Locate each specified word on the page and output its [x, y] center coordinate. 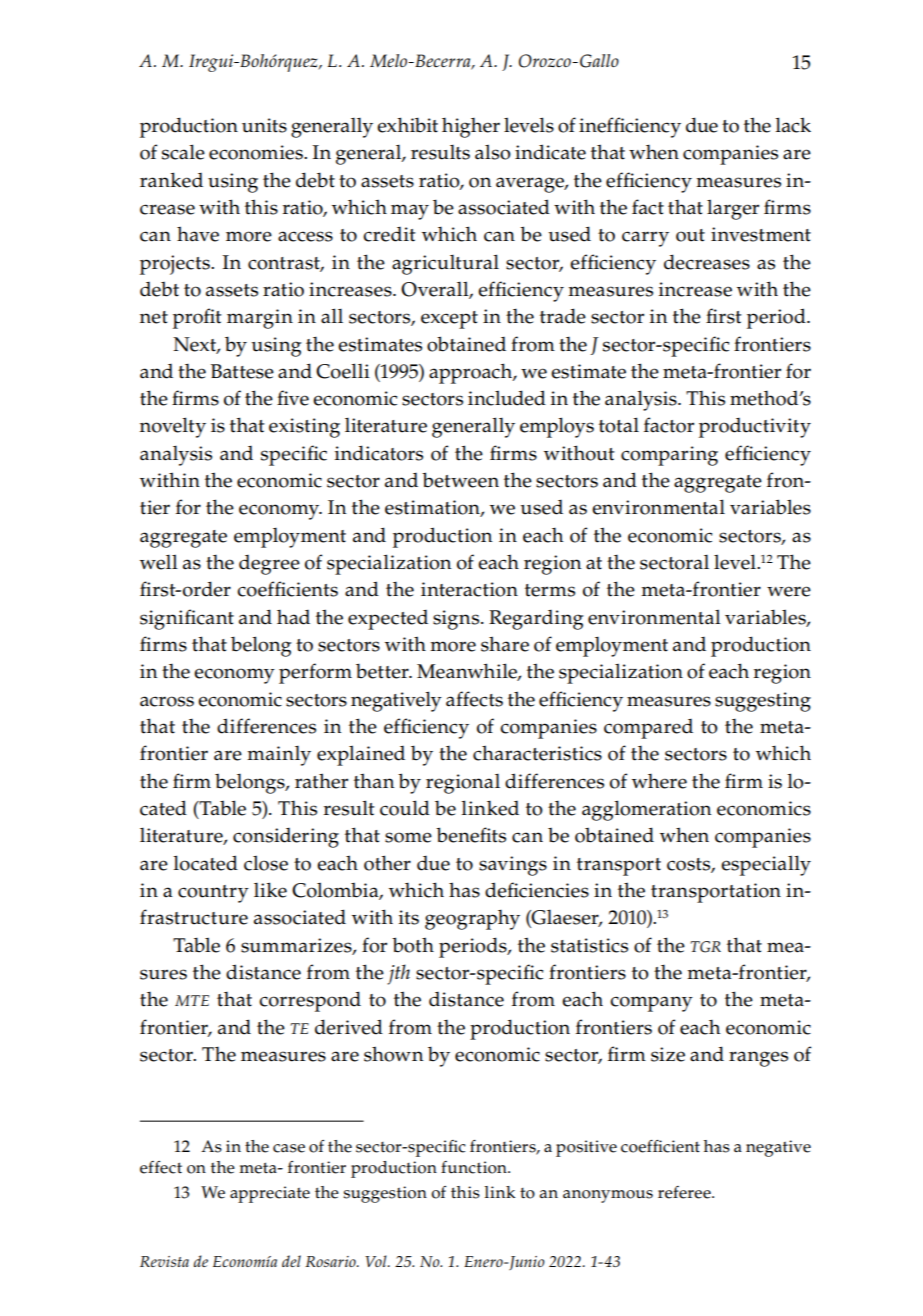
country [213, 894]
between [460, 480]
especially [766, 865]
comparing [669, 456]
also [493, 152]
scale [183, 152]
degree [269, 565]
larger [733, 209]
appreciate [270, 1194]
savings [513, 866]
